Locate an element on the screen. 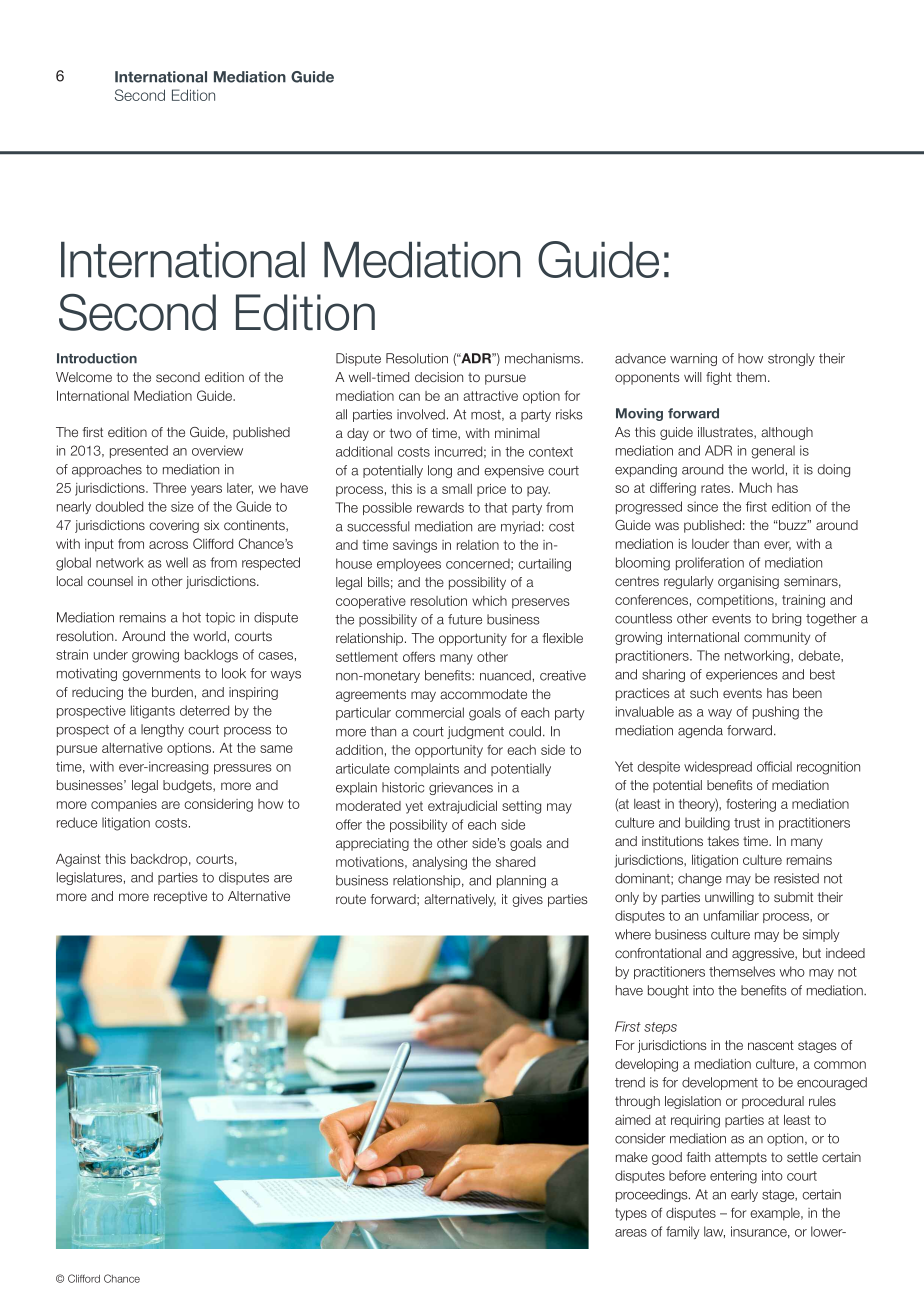 The height and width of the screenshot is (1308, 924). Welcome is located at coordinates (84, 377).
